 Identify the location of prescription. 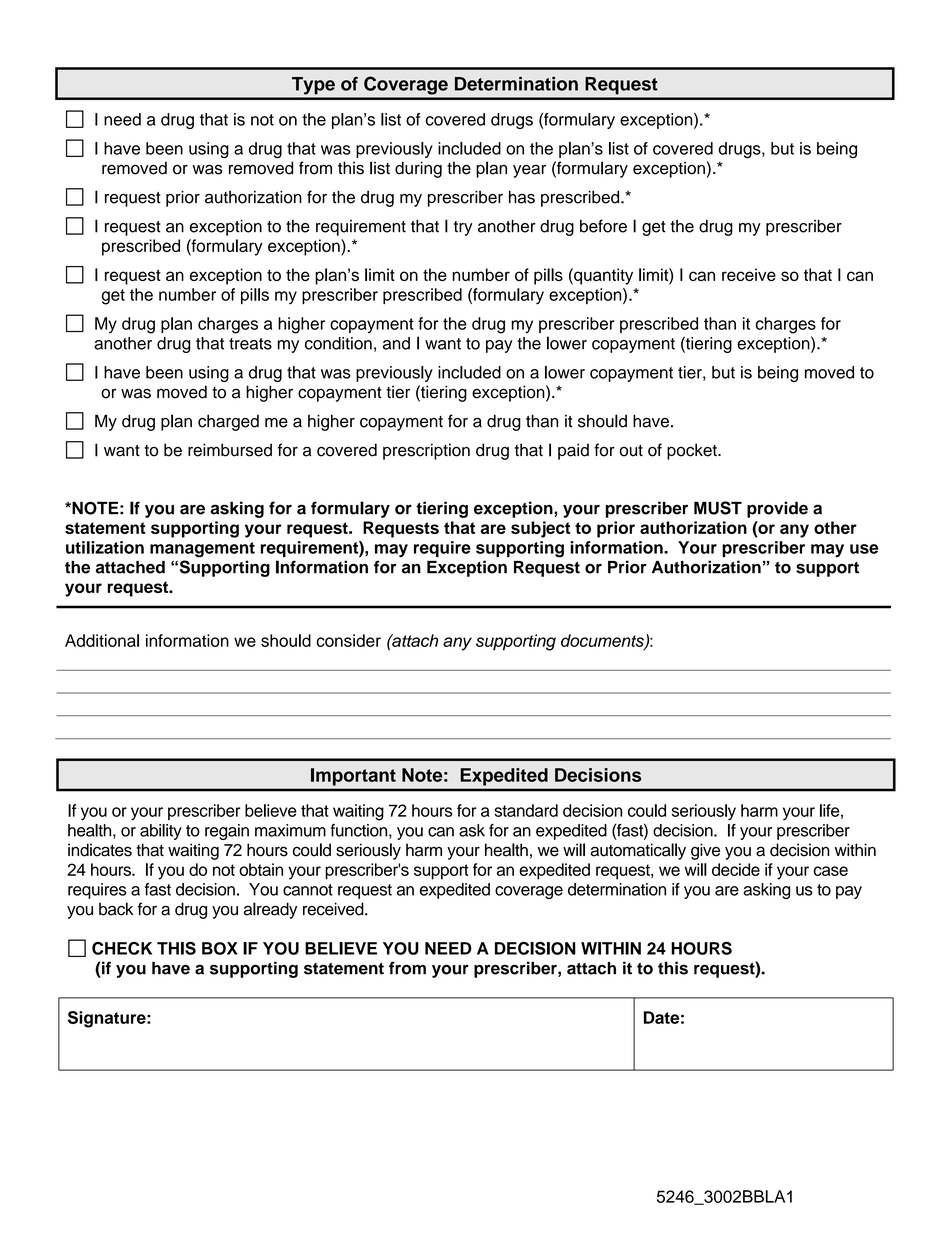
(426, 451).
